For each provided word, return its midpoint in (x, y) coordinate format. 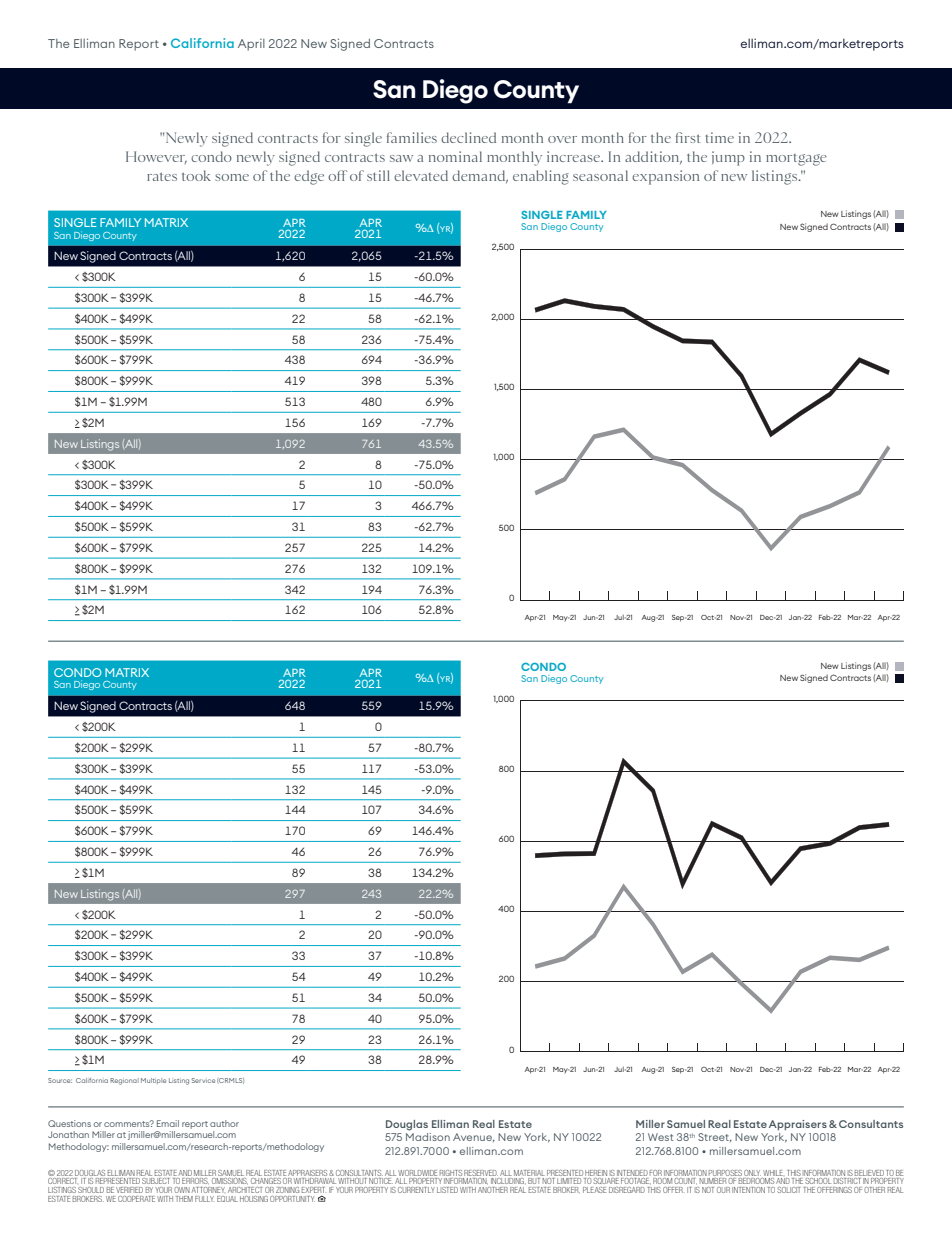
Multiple (153, 1081)
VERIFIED (129, 1191)
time (720, 137)
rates (162, 176)
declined (468, 137)
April (251, 45)
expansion (665, 177)
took (196, 175)
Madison (428, 1137)
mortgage (796, 160)
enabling (541, 177)
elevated (421, 175)
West (660, 1137)
